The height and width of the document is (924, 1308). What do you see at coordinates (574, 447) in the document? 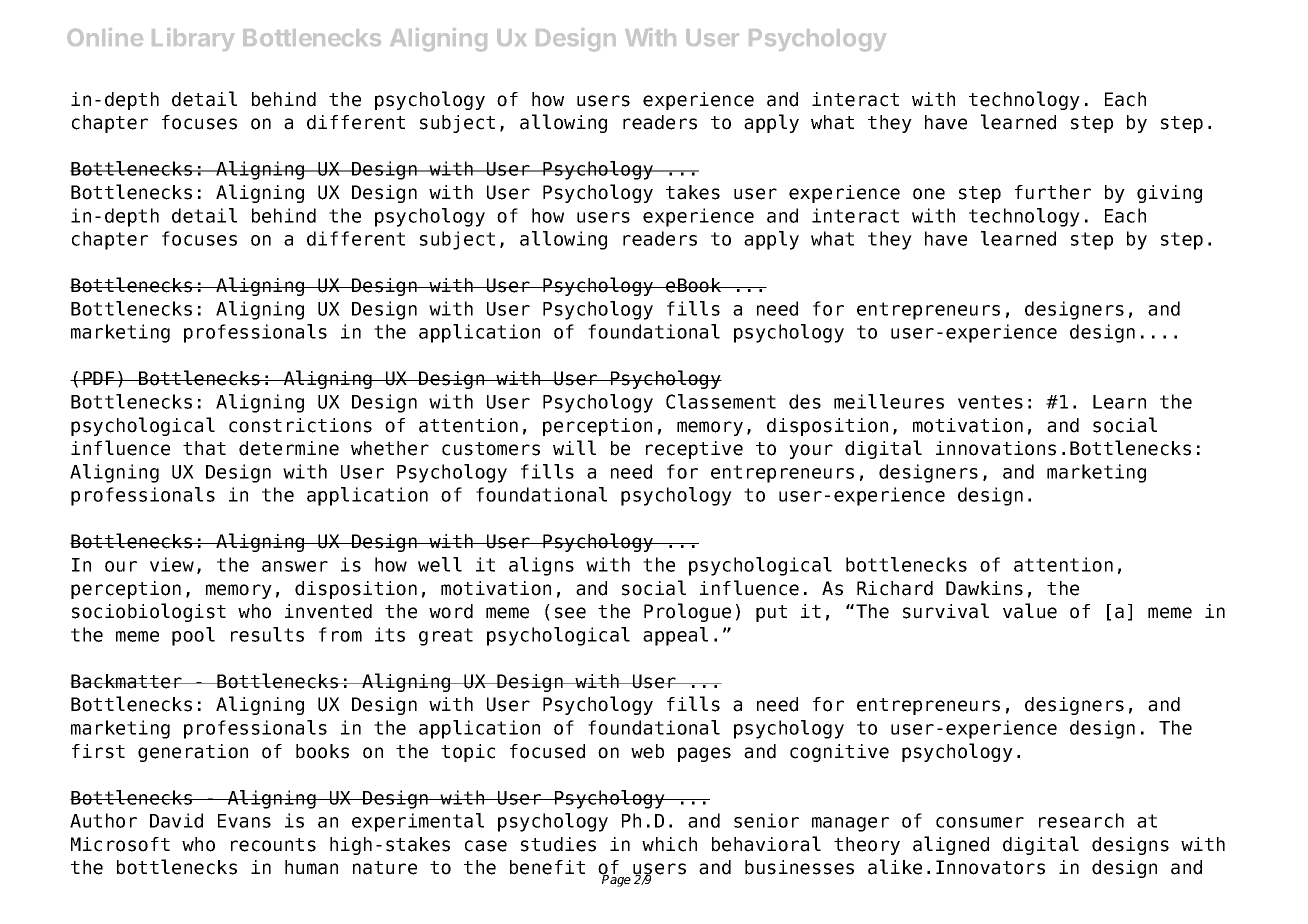
I see `will` at bounding box center [574, 447].
